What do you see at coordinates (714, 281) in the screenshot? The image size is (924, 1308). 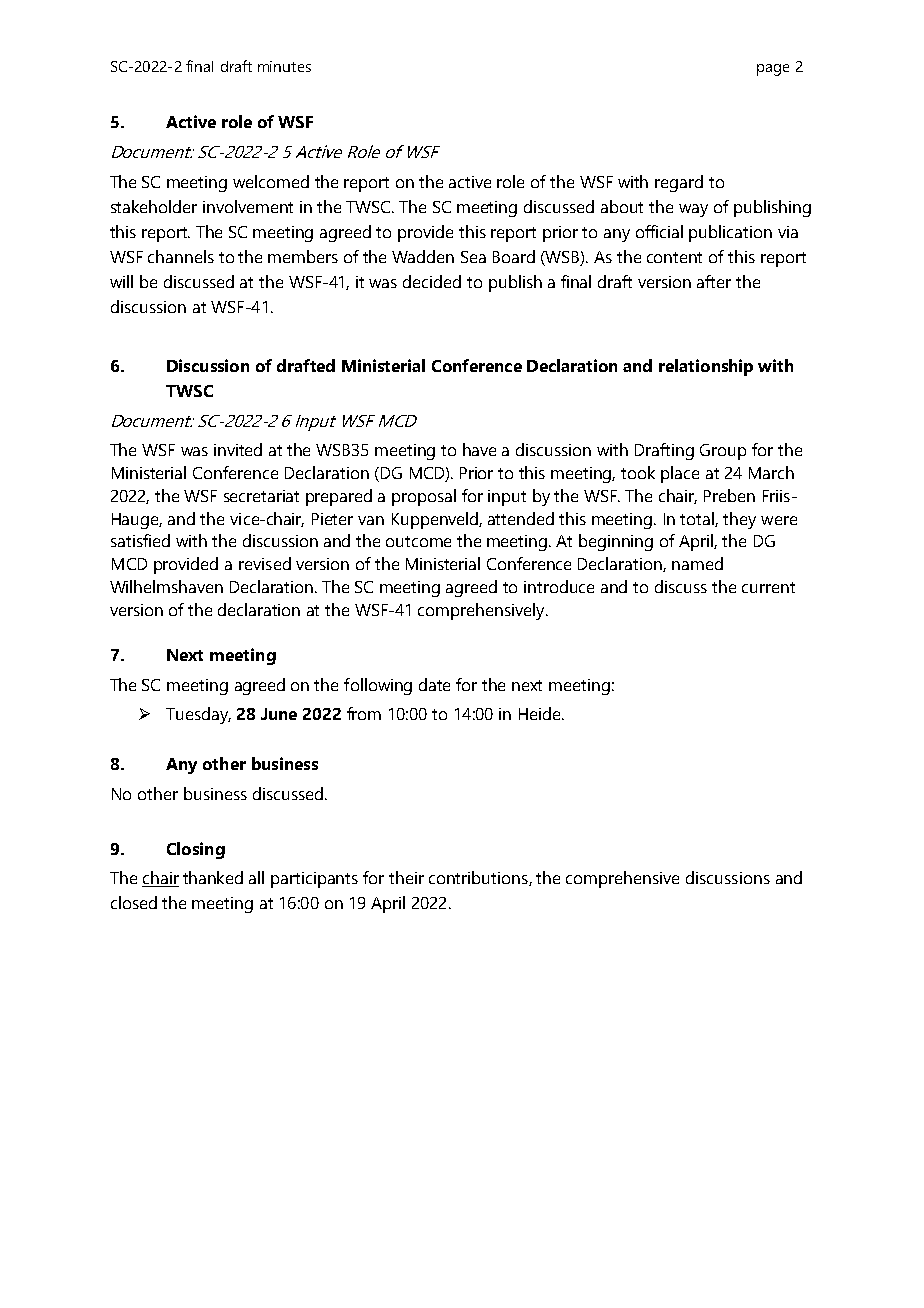 I see `after` at bounding box center [714, 281].
